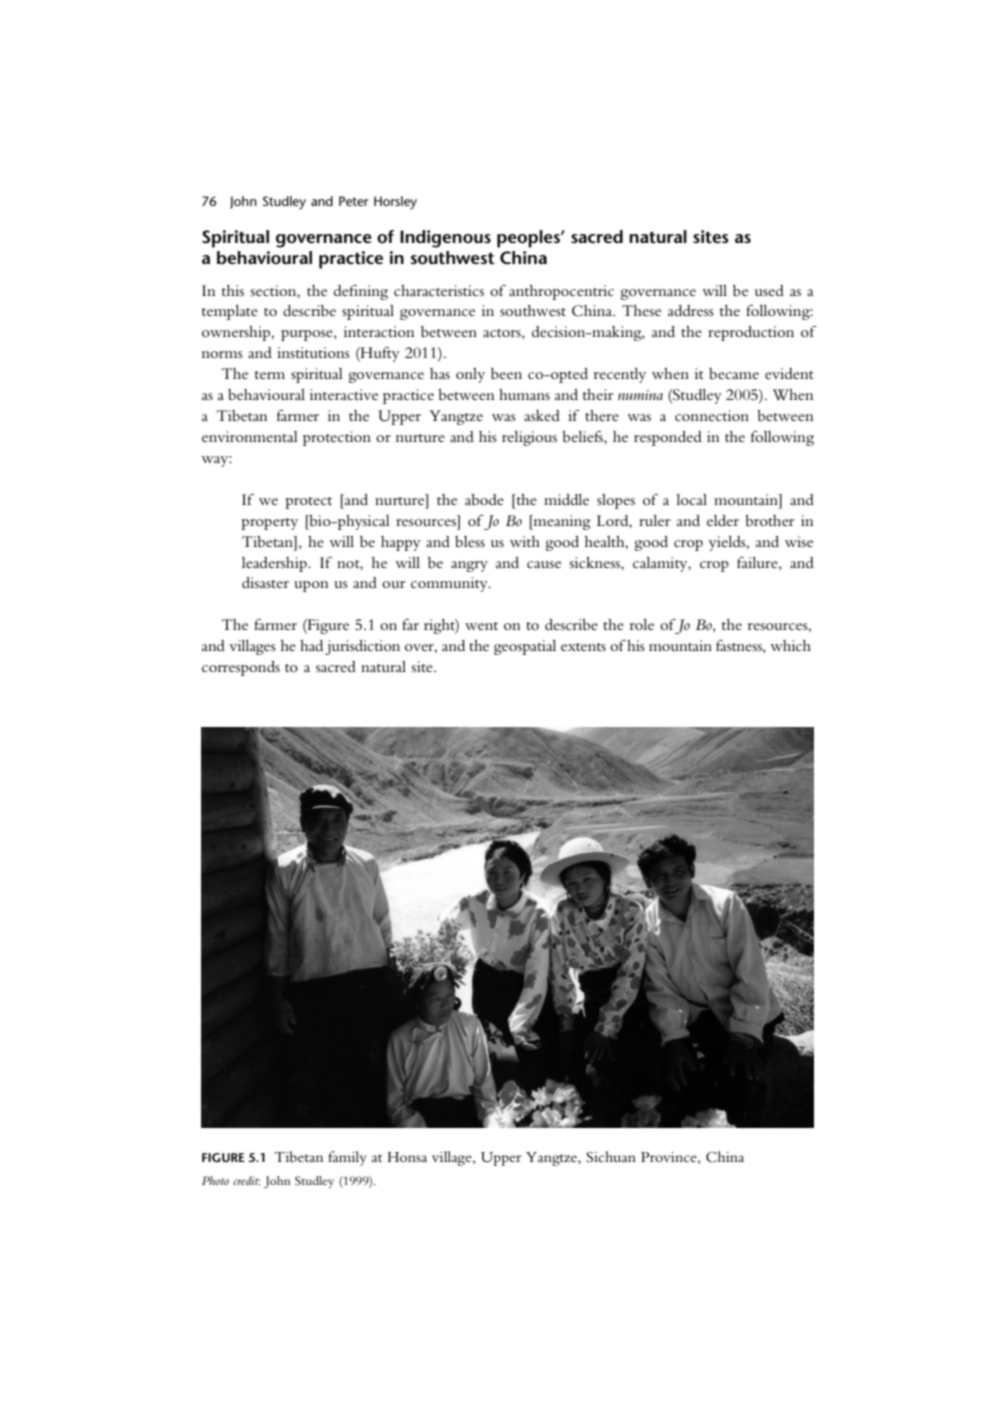  I want to click on credit, so click(246, 1180).
